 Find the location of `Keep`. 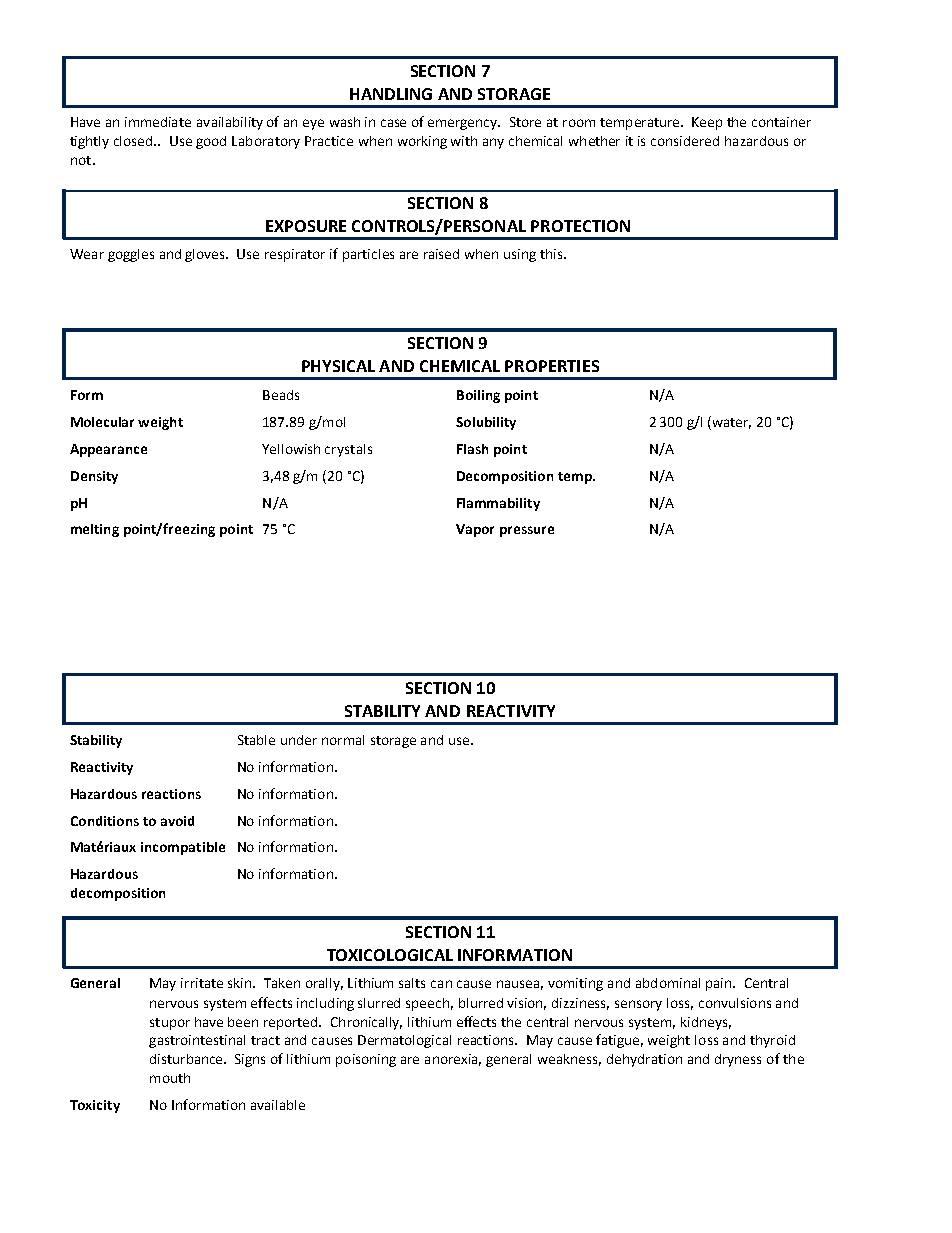

Keep is located at coordinates (707, 123).
